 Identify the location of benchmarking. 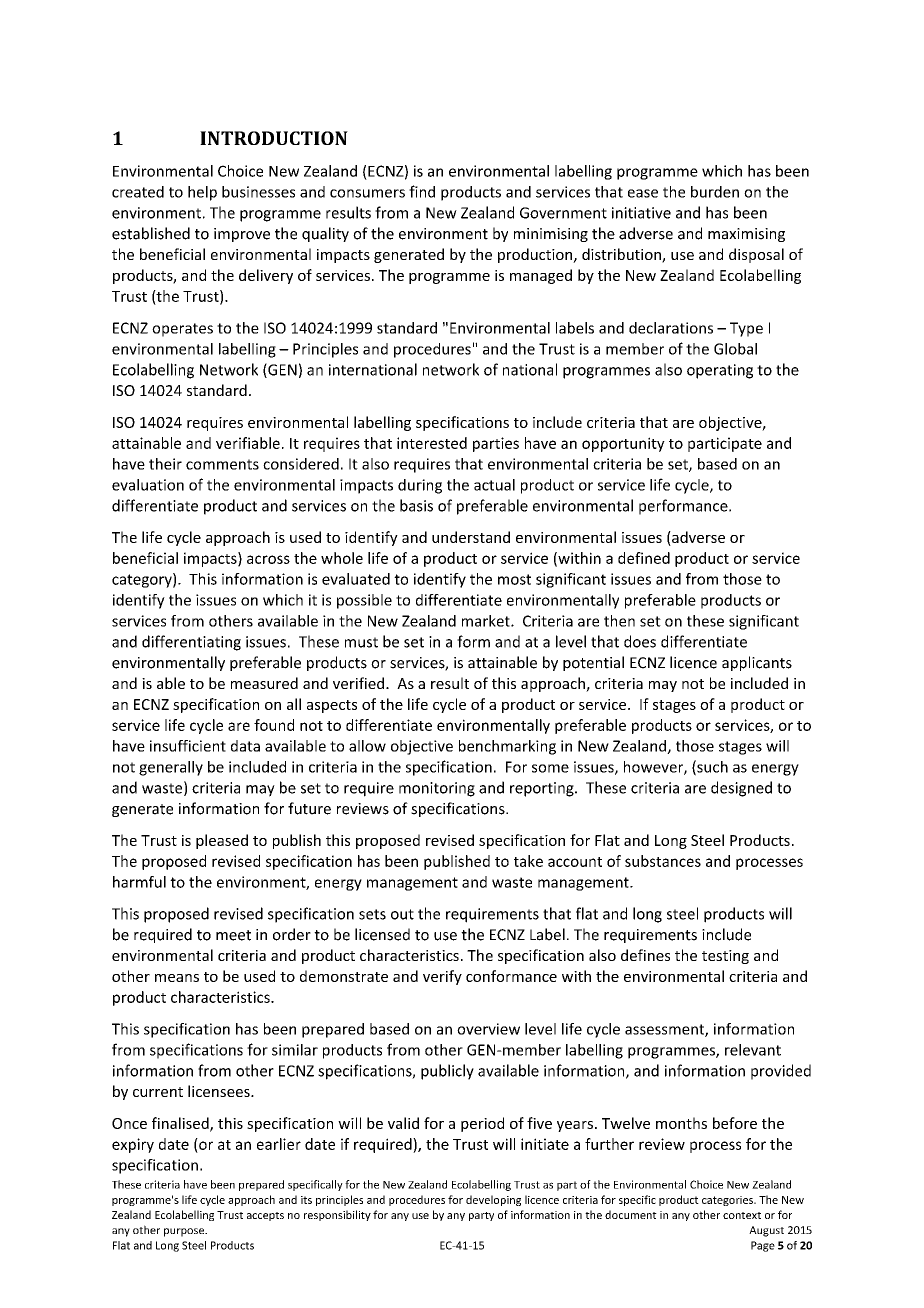
(507, 747).
